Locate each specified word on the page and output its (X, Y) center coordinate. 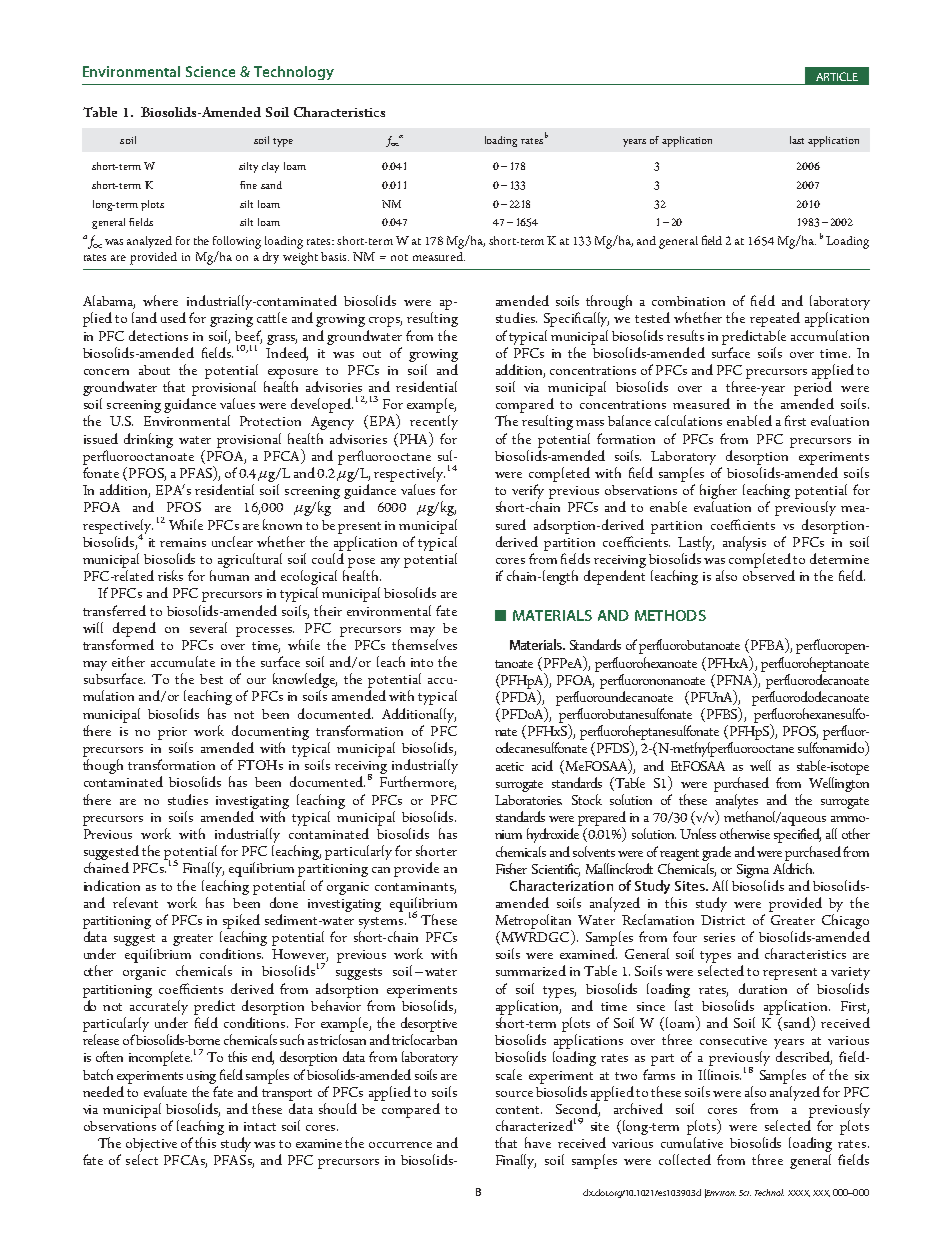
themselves (424, 644)
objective (151, 1146)
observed (769, 575)
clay (270, 167)
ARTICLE (837, 76)
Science (210, 71)
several (208, 627)
